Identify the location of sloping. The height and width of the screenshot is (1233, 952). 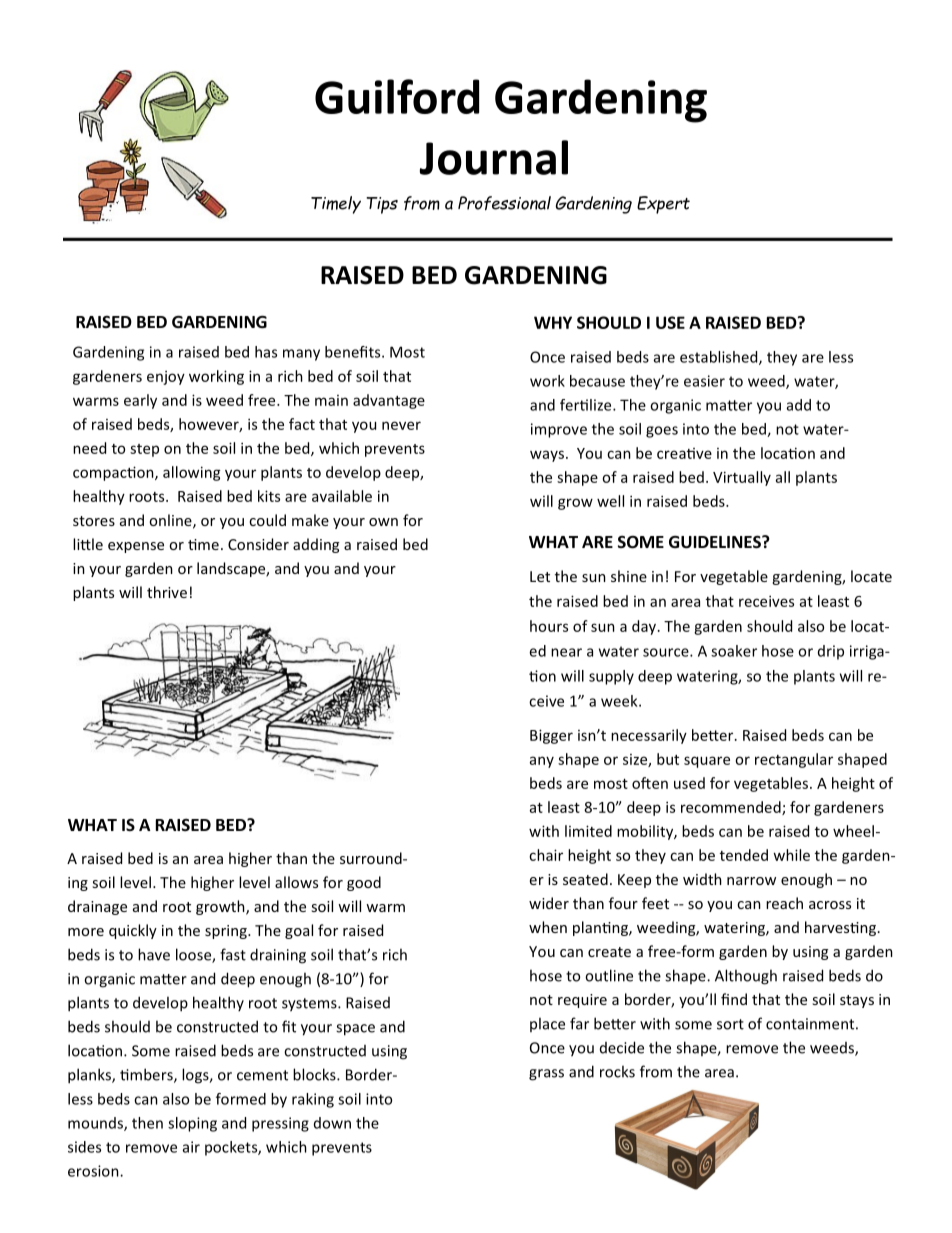
(192, 1124).
